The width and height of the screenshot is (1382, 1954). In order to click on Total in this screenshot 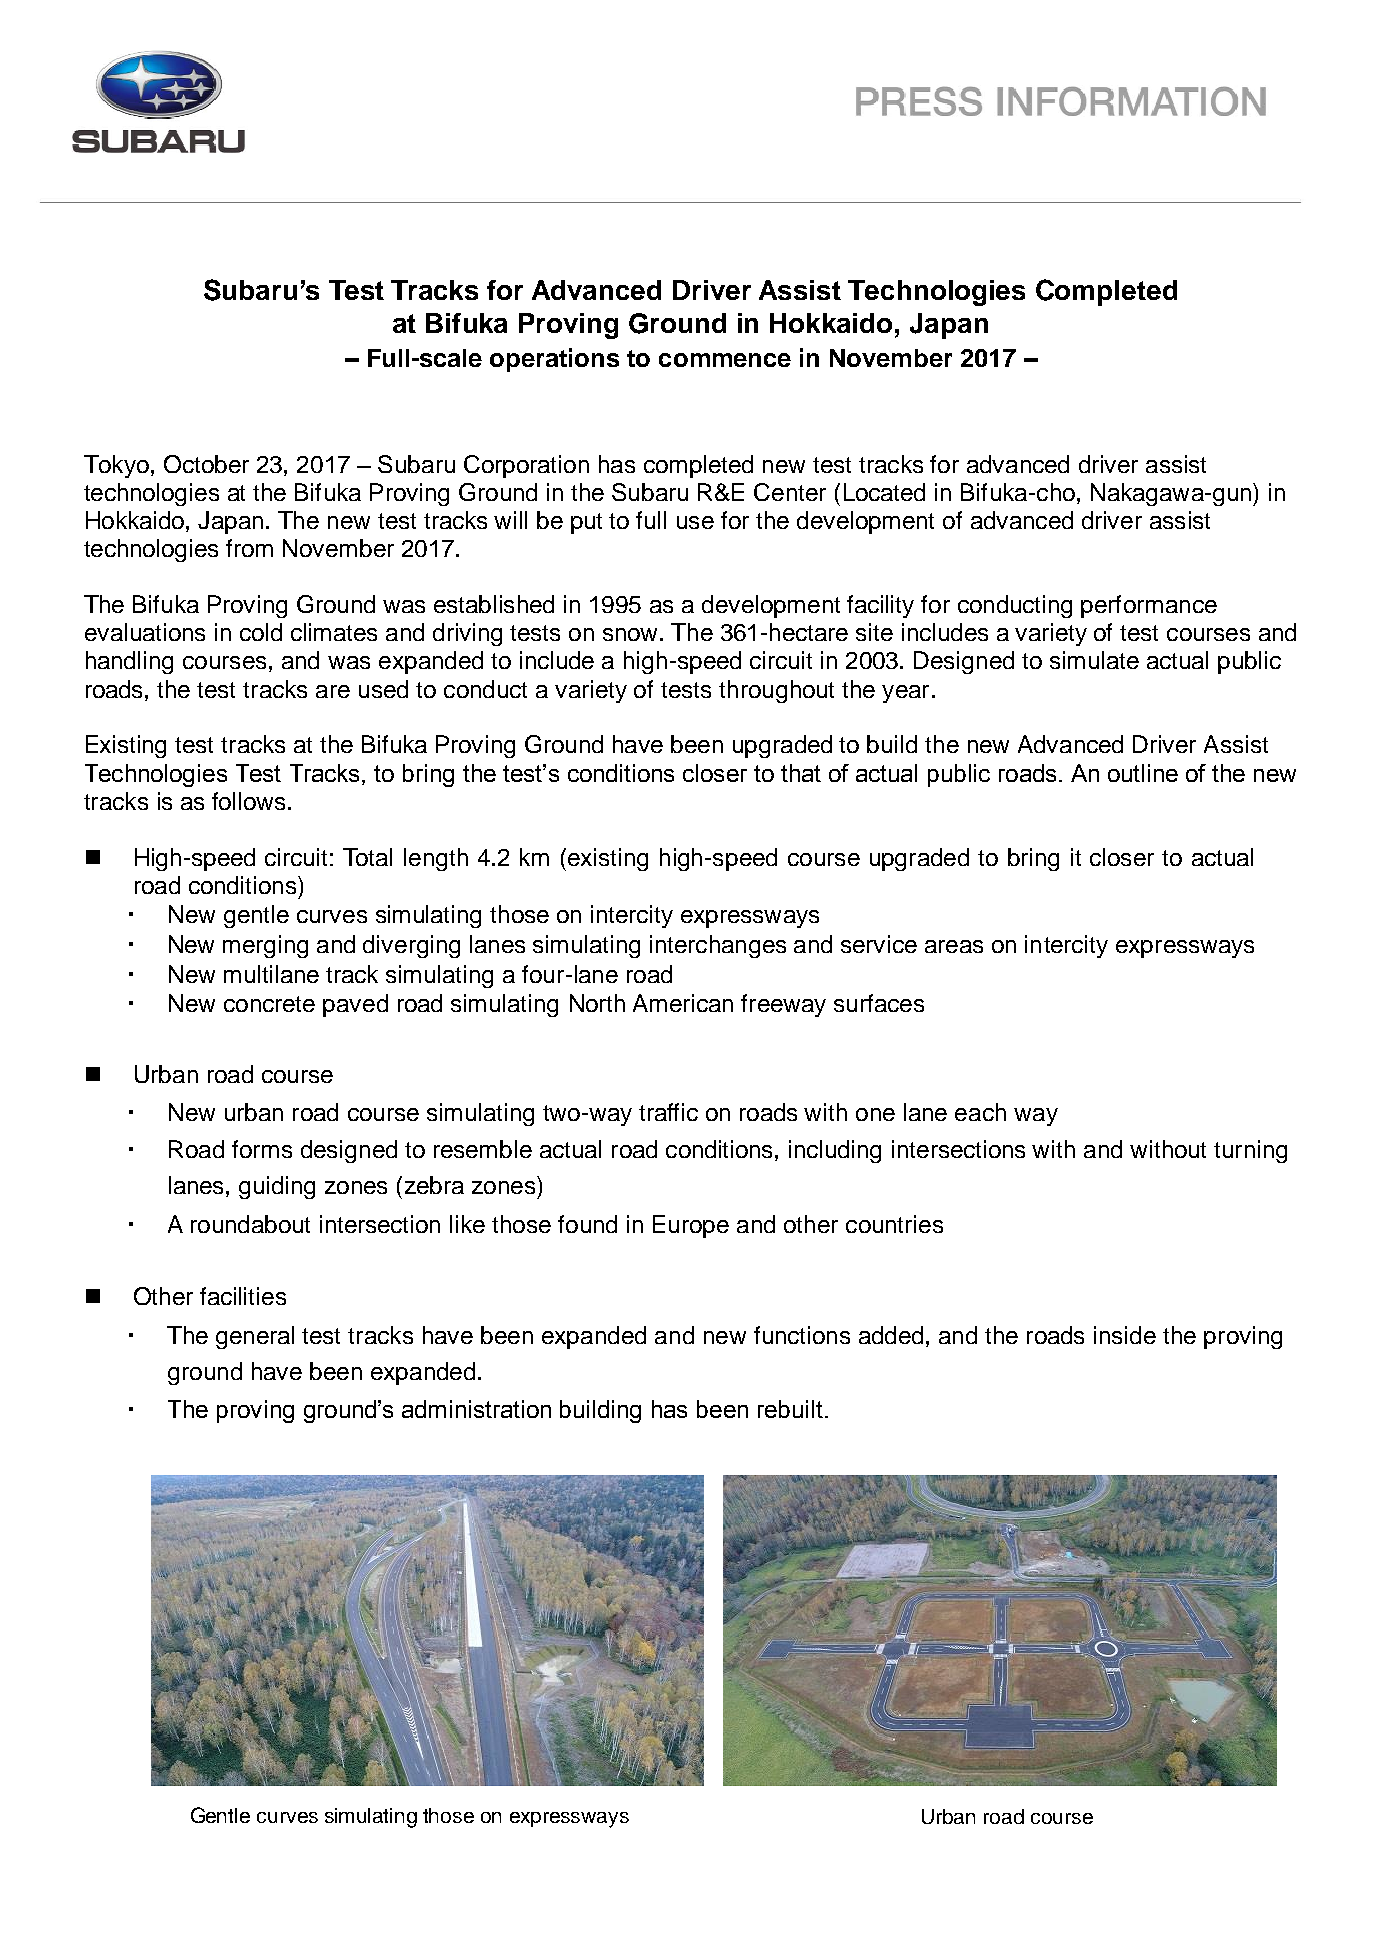, I will do `click(367, 857)`.
